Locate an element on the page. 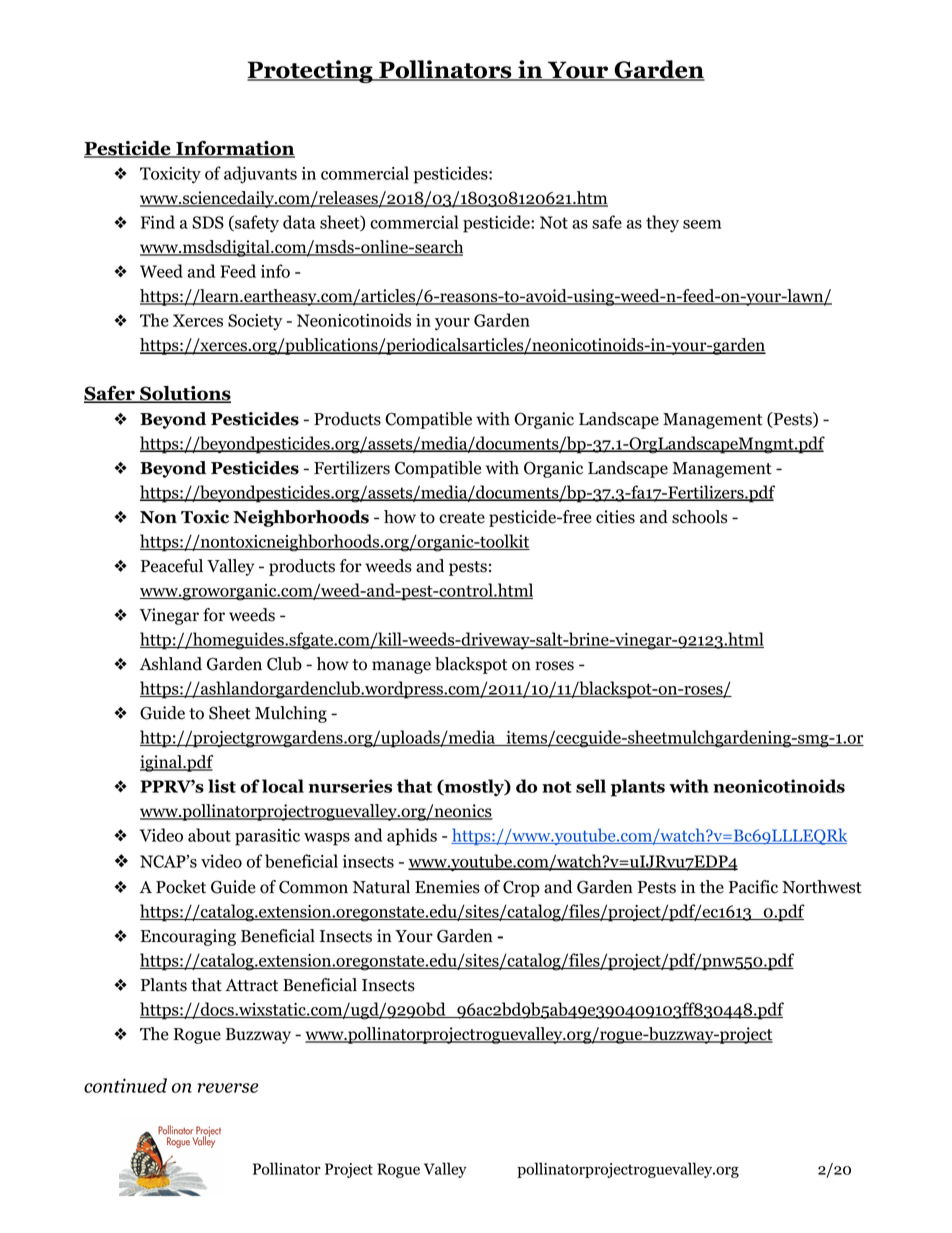  Peaceful is located at coordinates (172, 566).
